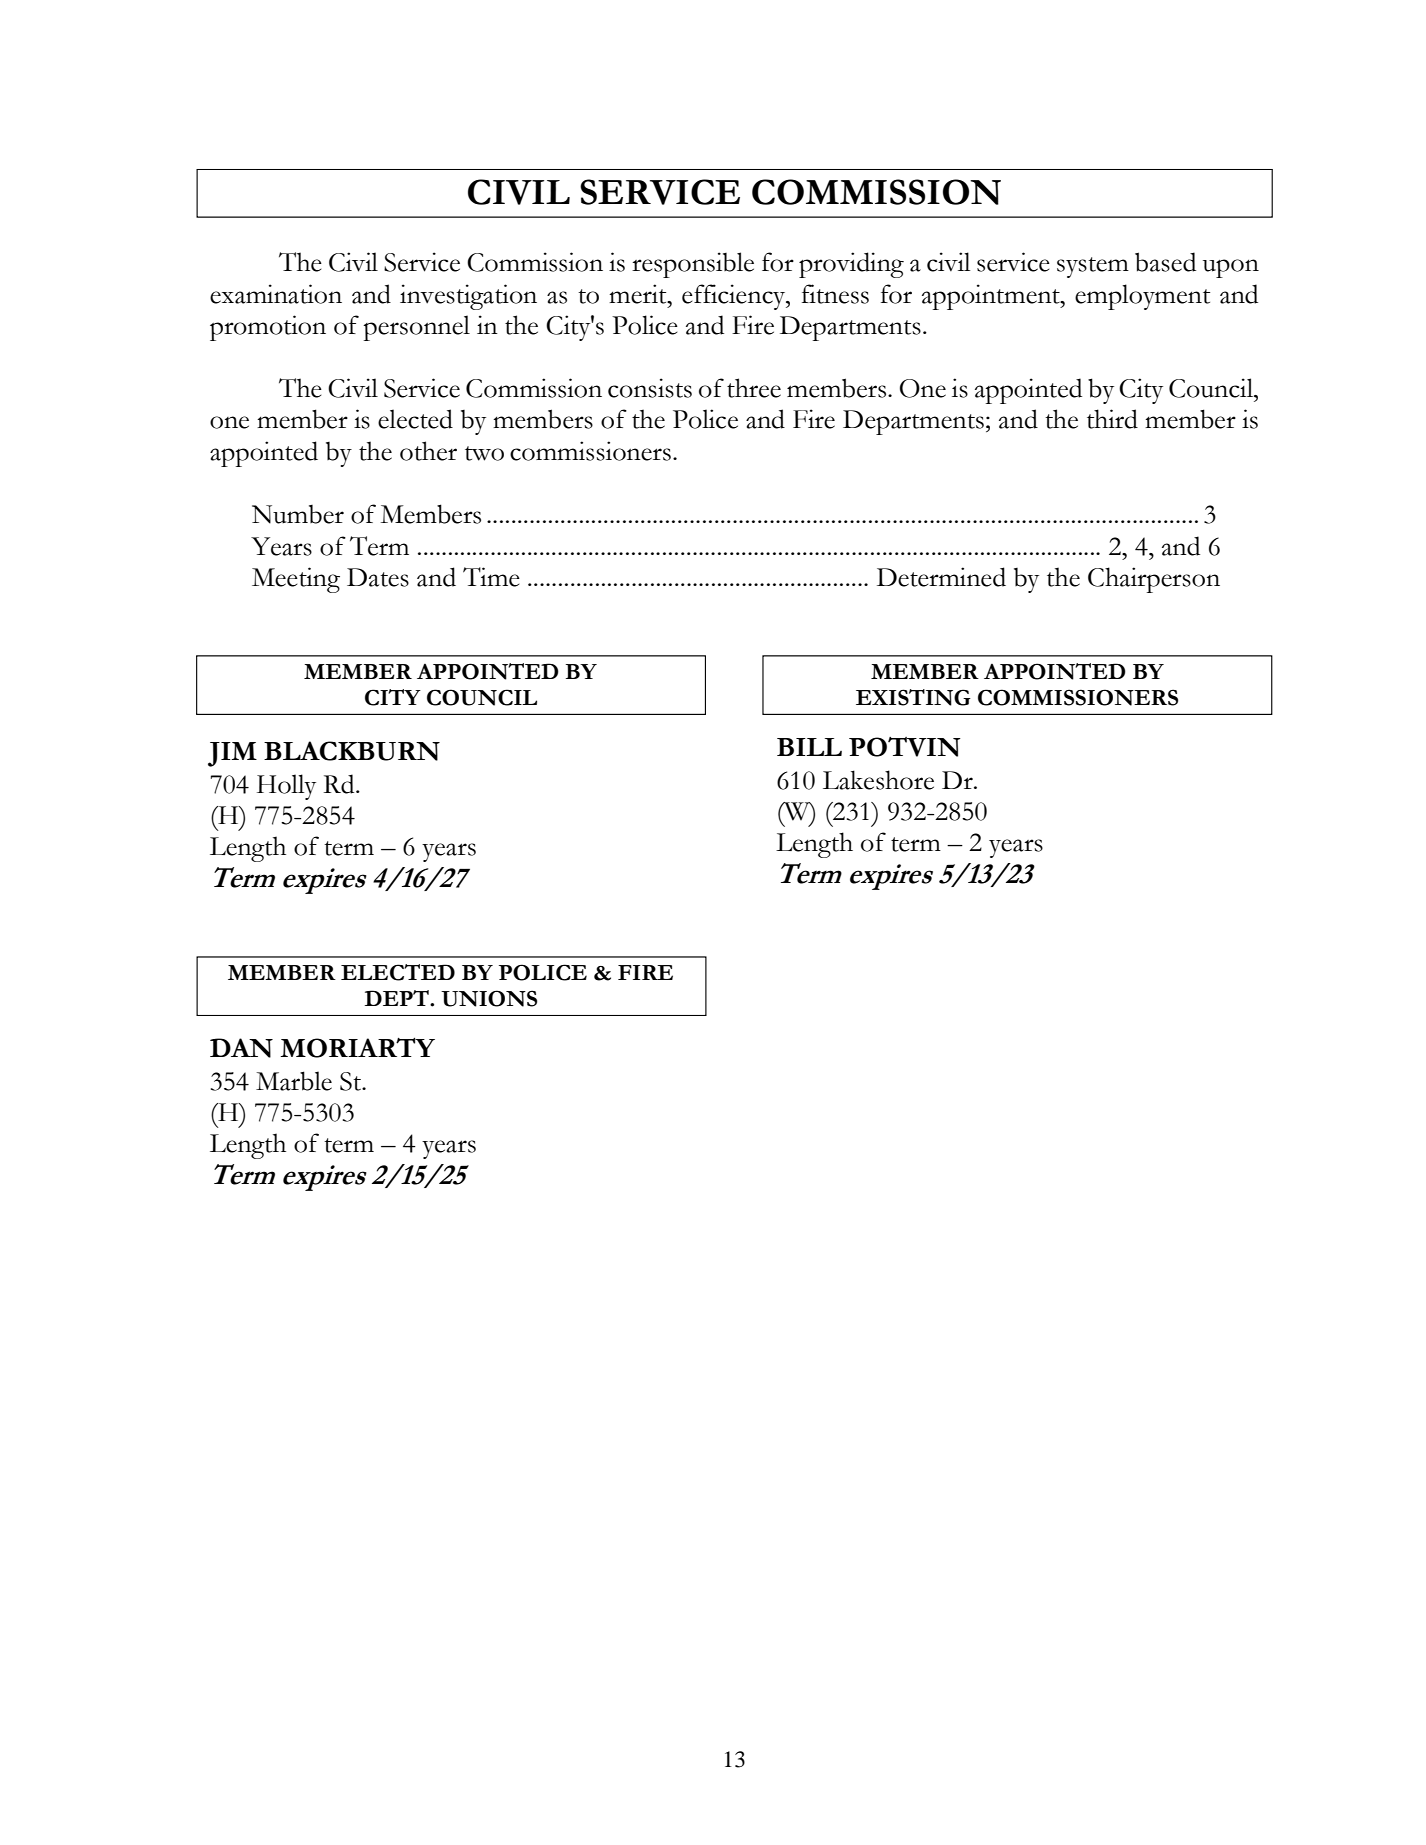  Describe the element at coordinates (913, 697) in the image. I see `EXISTING` at that location.
